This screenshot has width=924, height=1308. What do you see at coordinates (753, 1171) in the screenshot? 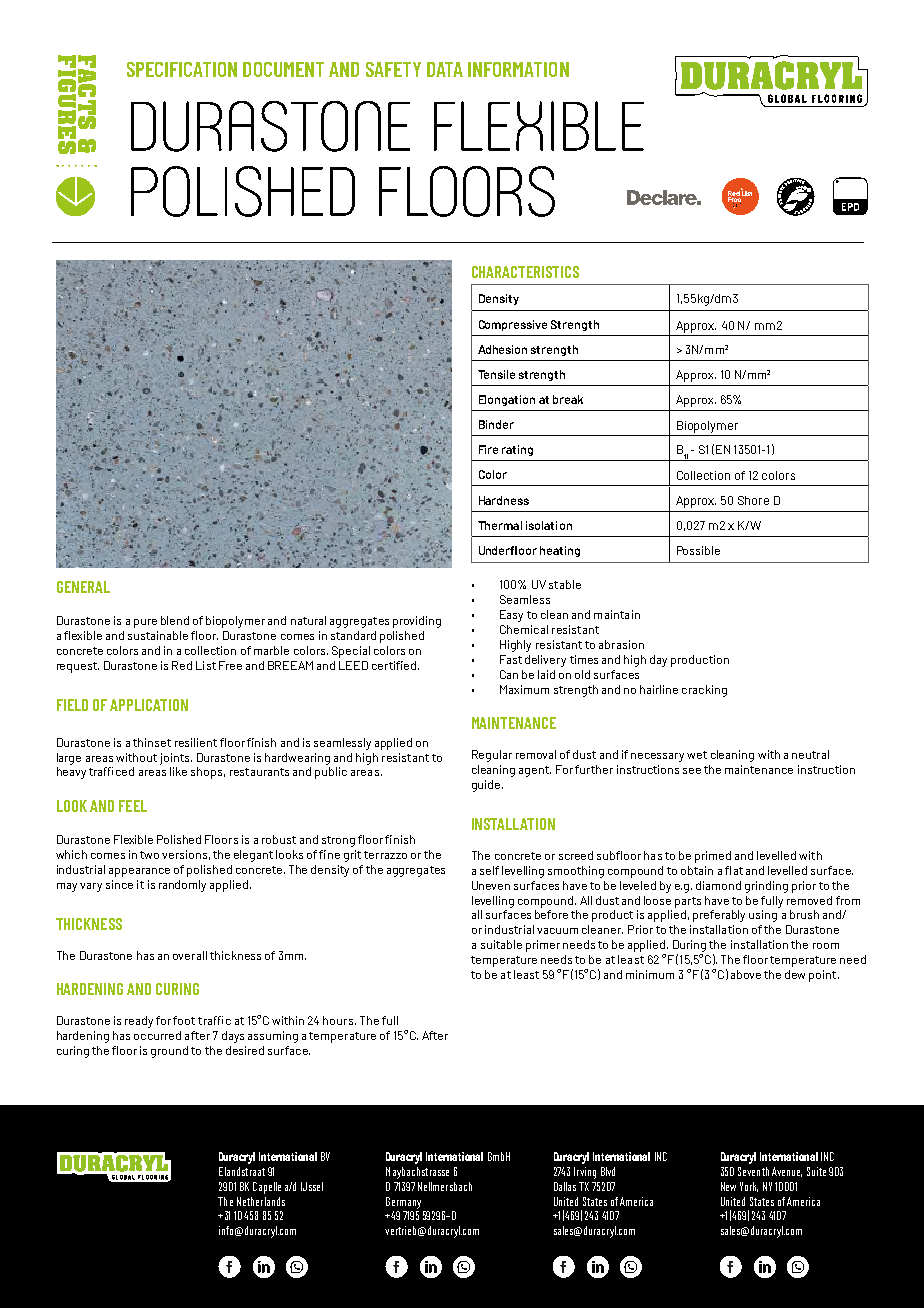
I see `Seventh` at bounding box center [753, 1171].
